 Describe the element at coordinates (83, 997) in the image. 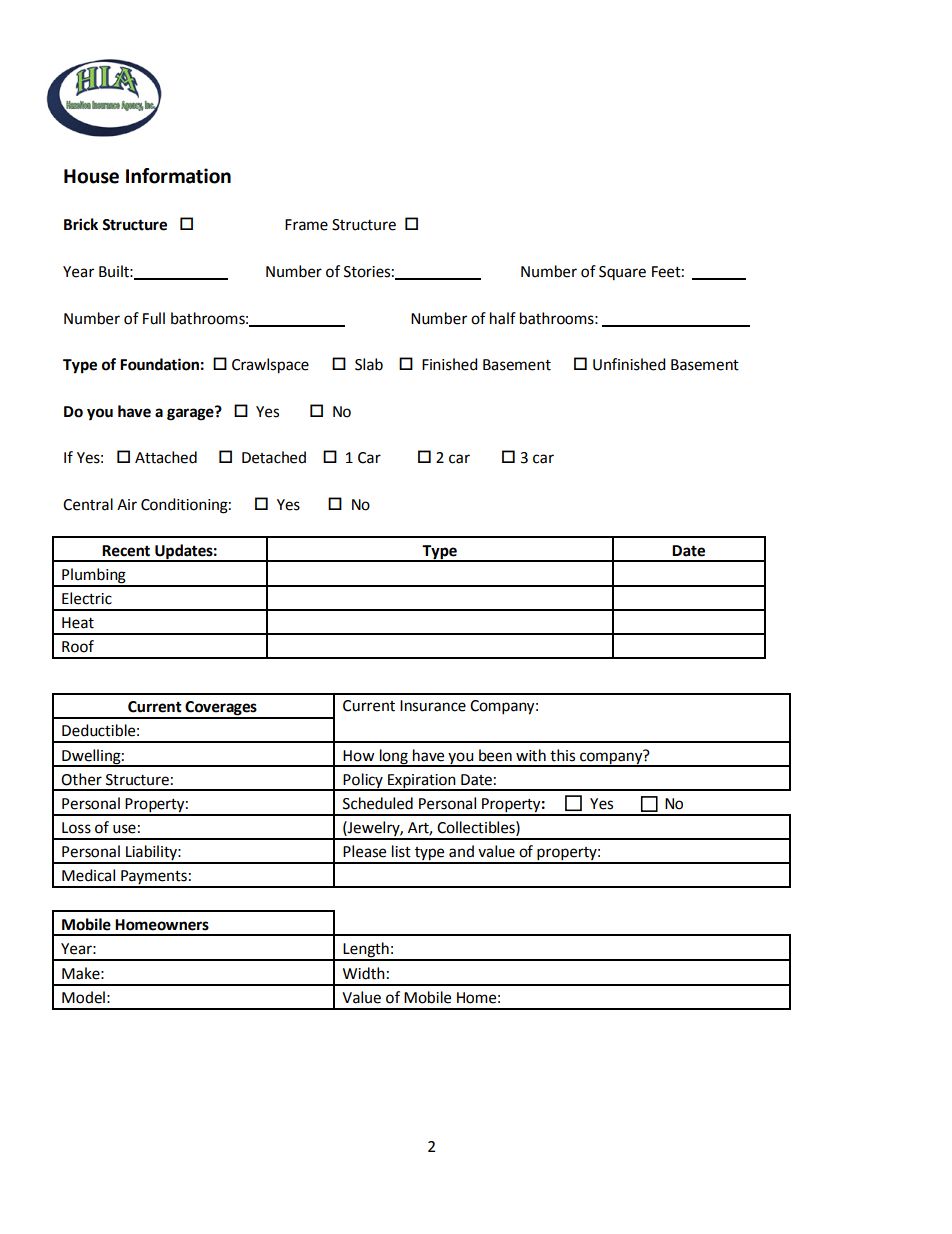

I see `Model` at that location.
